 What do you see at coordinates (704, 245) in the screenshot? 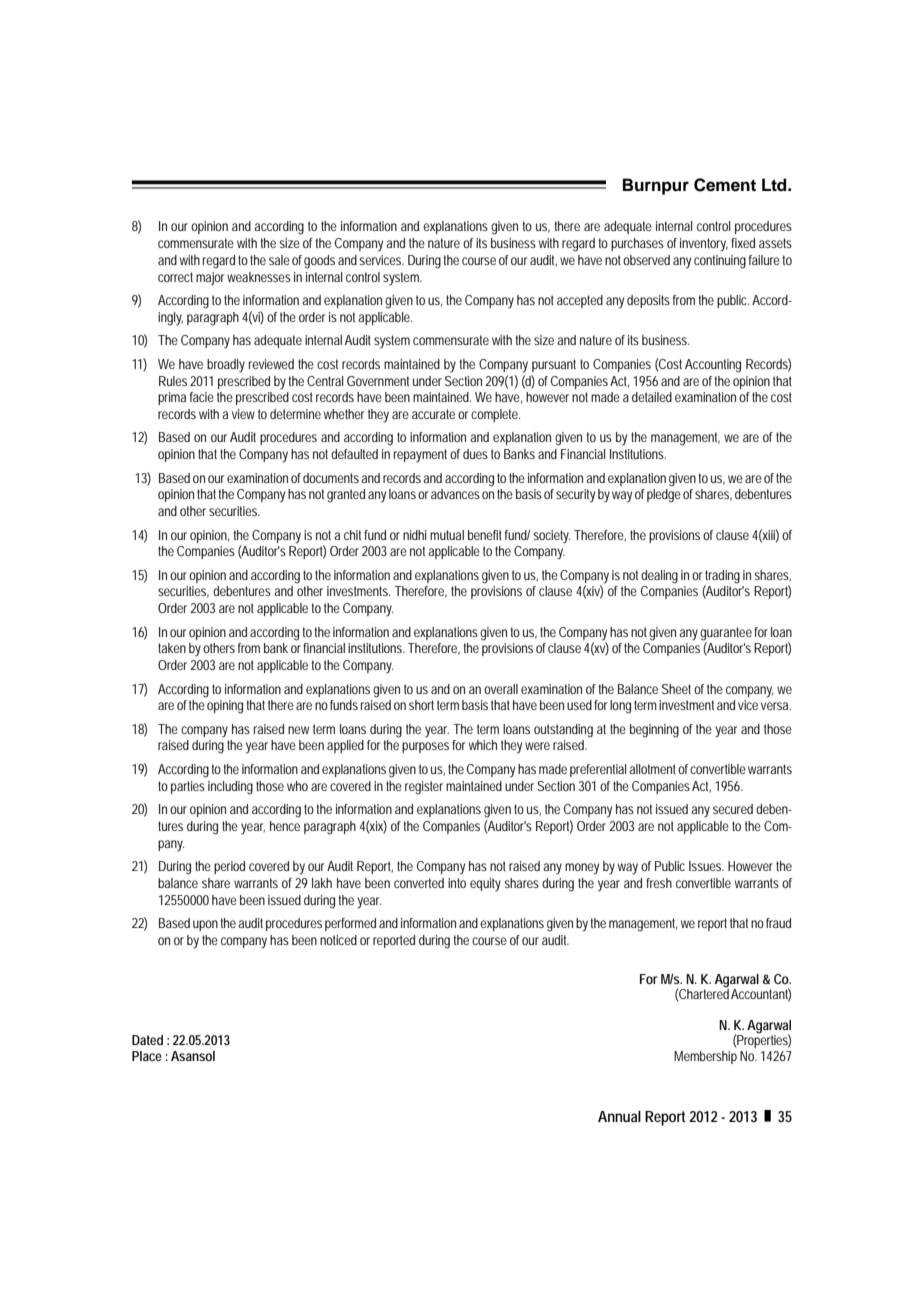
I see `inventory` at bounding box center [704, 245].
